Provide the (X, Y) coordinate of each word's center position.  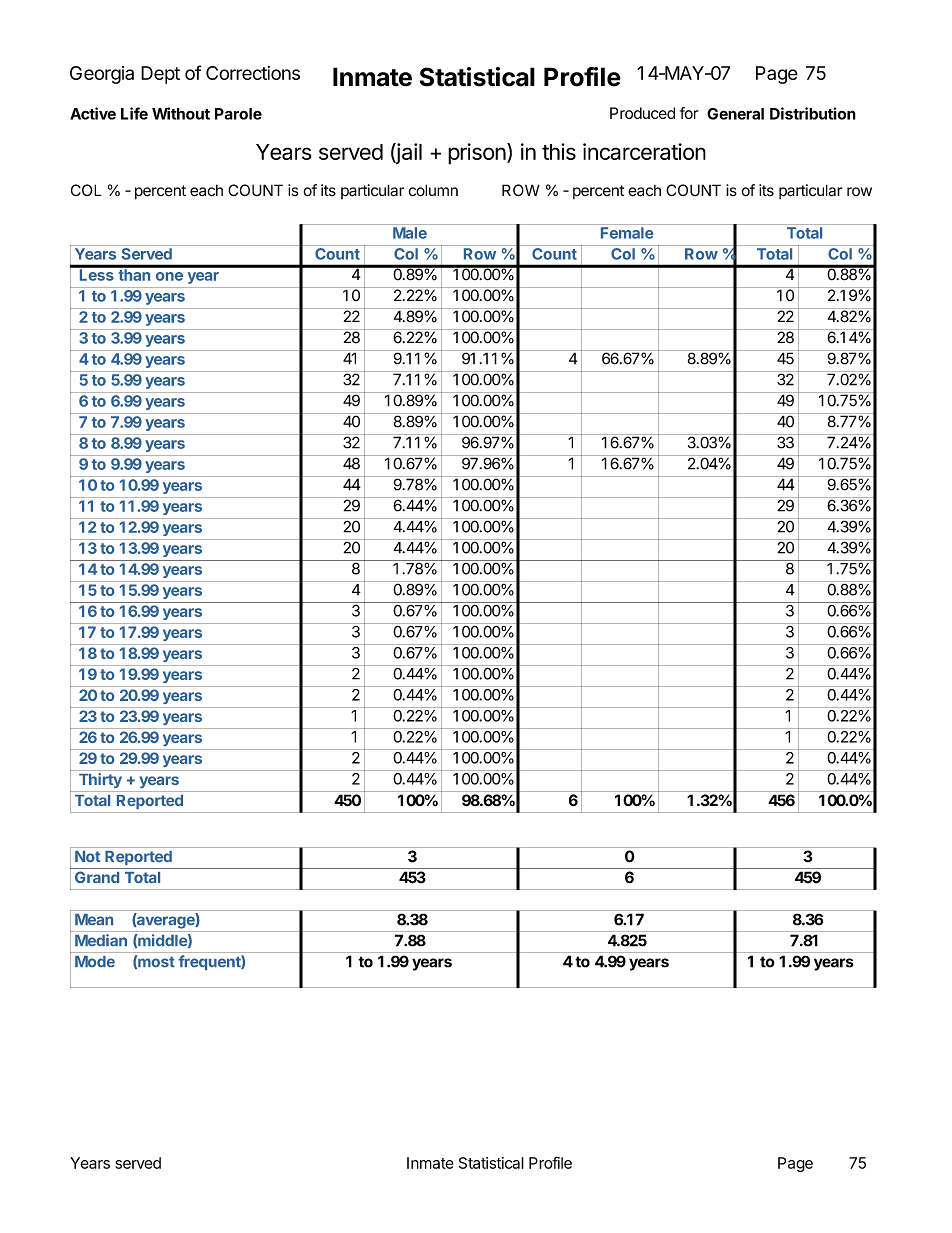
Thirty (100, 780)
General (735, 114)
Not (87, 856)
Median (101, 940)
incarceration (644, 151)
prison (477, 154)
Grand (97, 877)
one (169, 276)
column (433, 190)
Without (181, 113)
